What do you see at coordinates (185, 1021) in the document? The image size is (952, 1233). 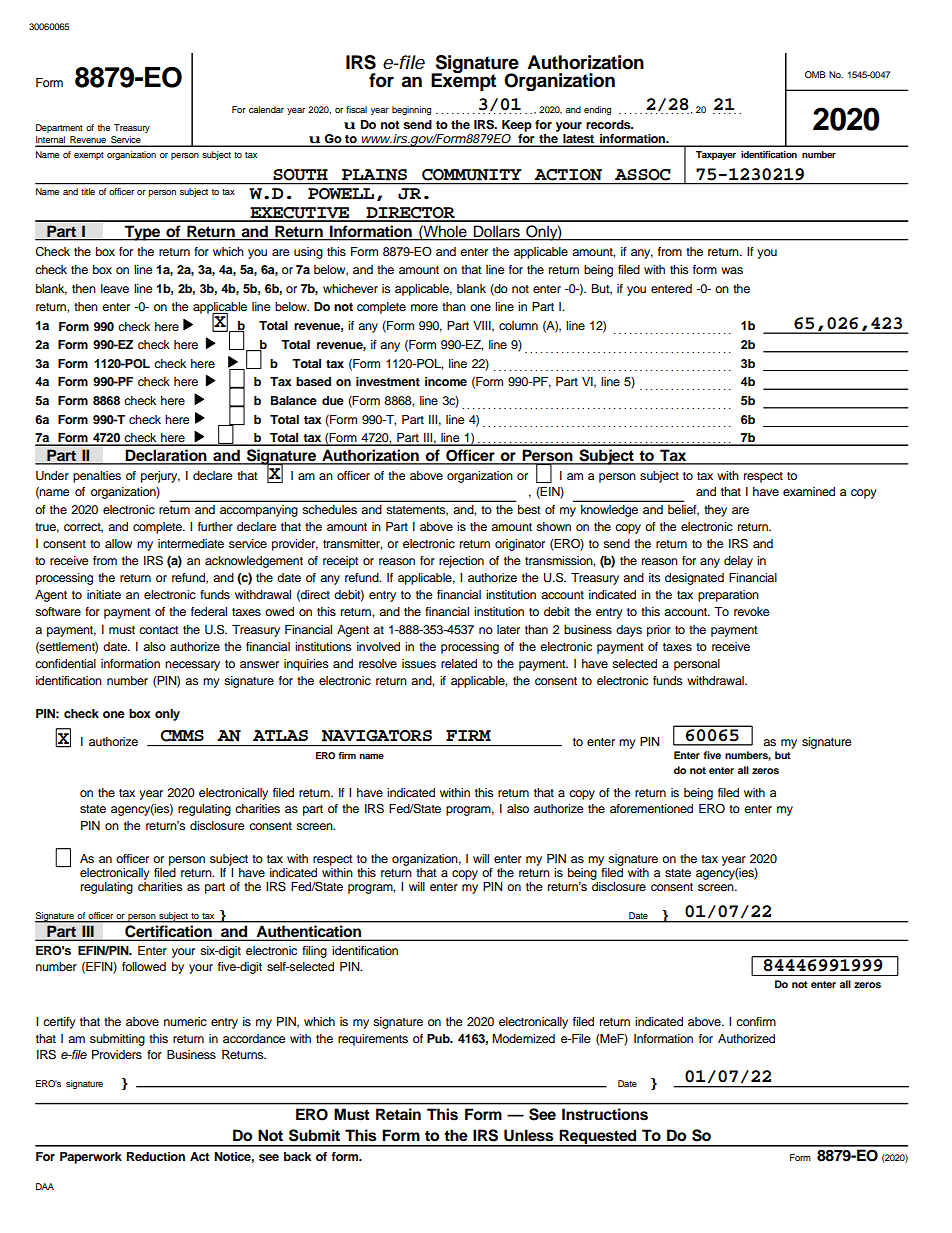 I see `numeric` at bounding box center [185, 1021].
